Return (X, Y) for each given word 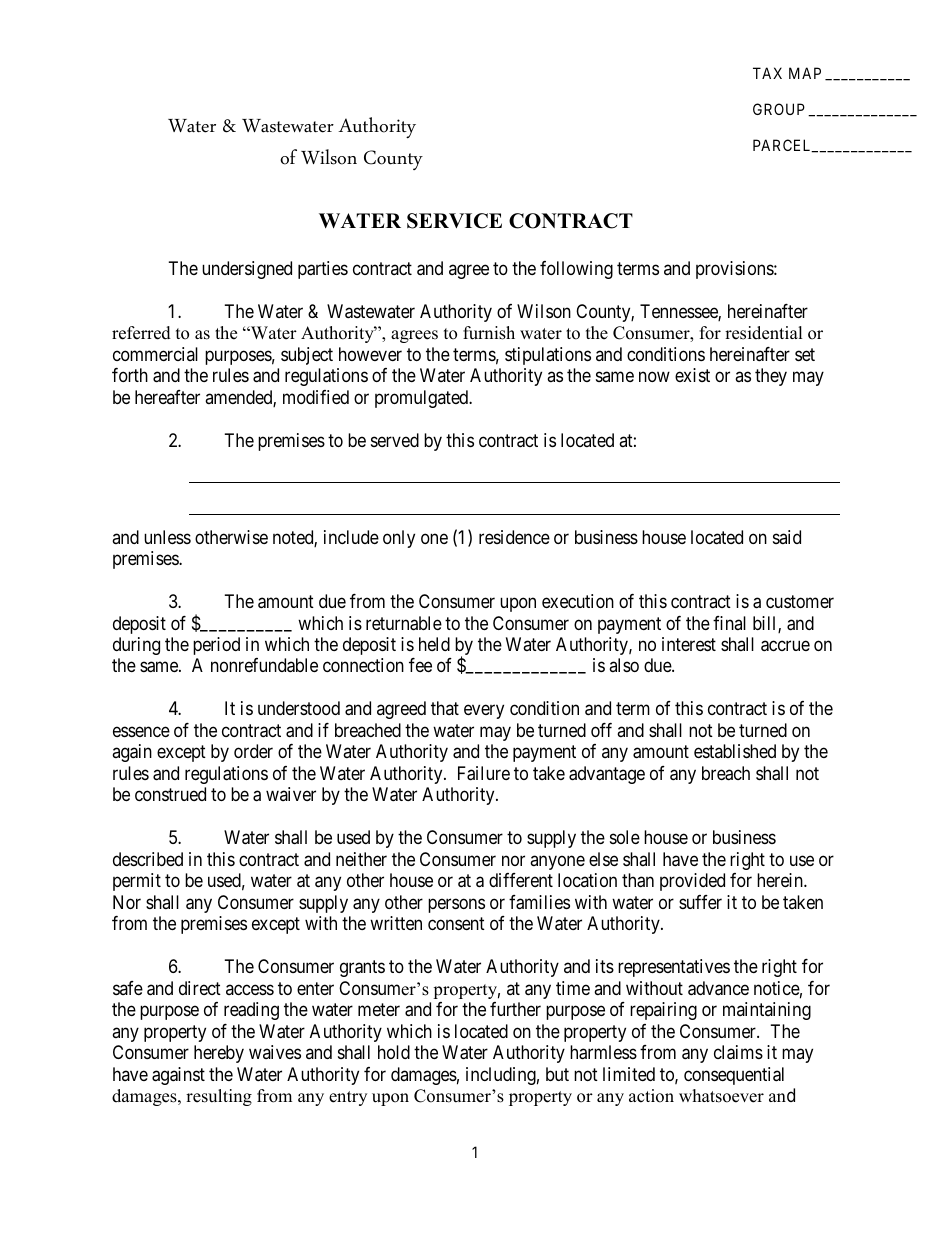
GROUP (779, 109)
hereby (219, 1054)
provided (692, 882)
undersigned (247, 270)
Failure (484, 773)
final (729, 623)
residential (764, 333)
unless (167, 537)
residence (514, 537)
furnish (489, 333)
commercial (155, 354)
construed (170, 794)
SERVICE (454, 221)
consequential (734, 1076)
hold (394, 1052)
